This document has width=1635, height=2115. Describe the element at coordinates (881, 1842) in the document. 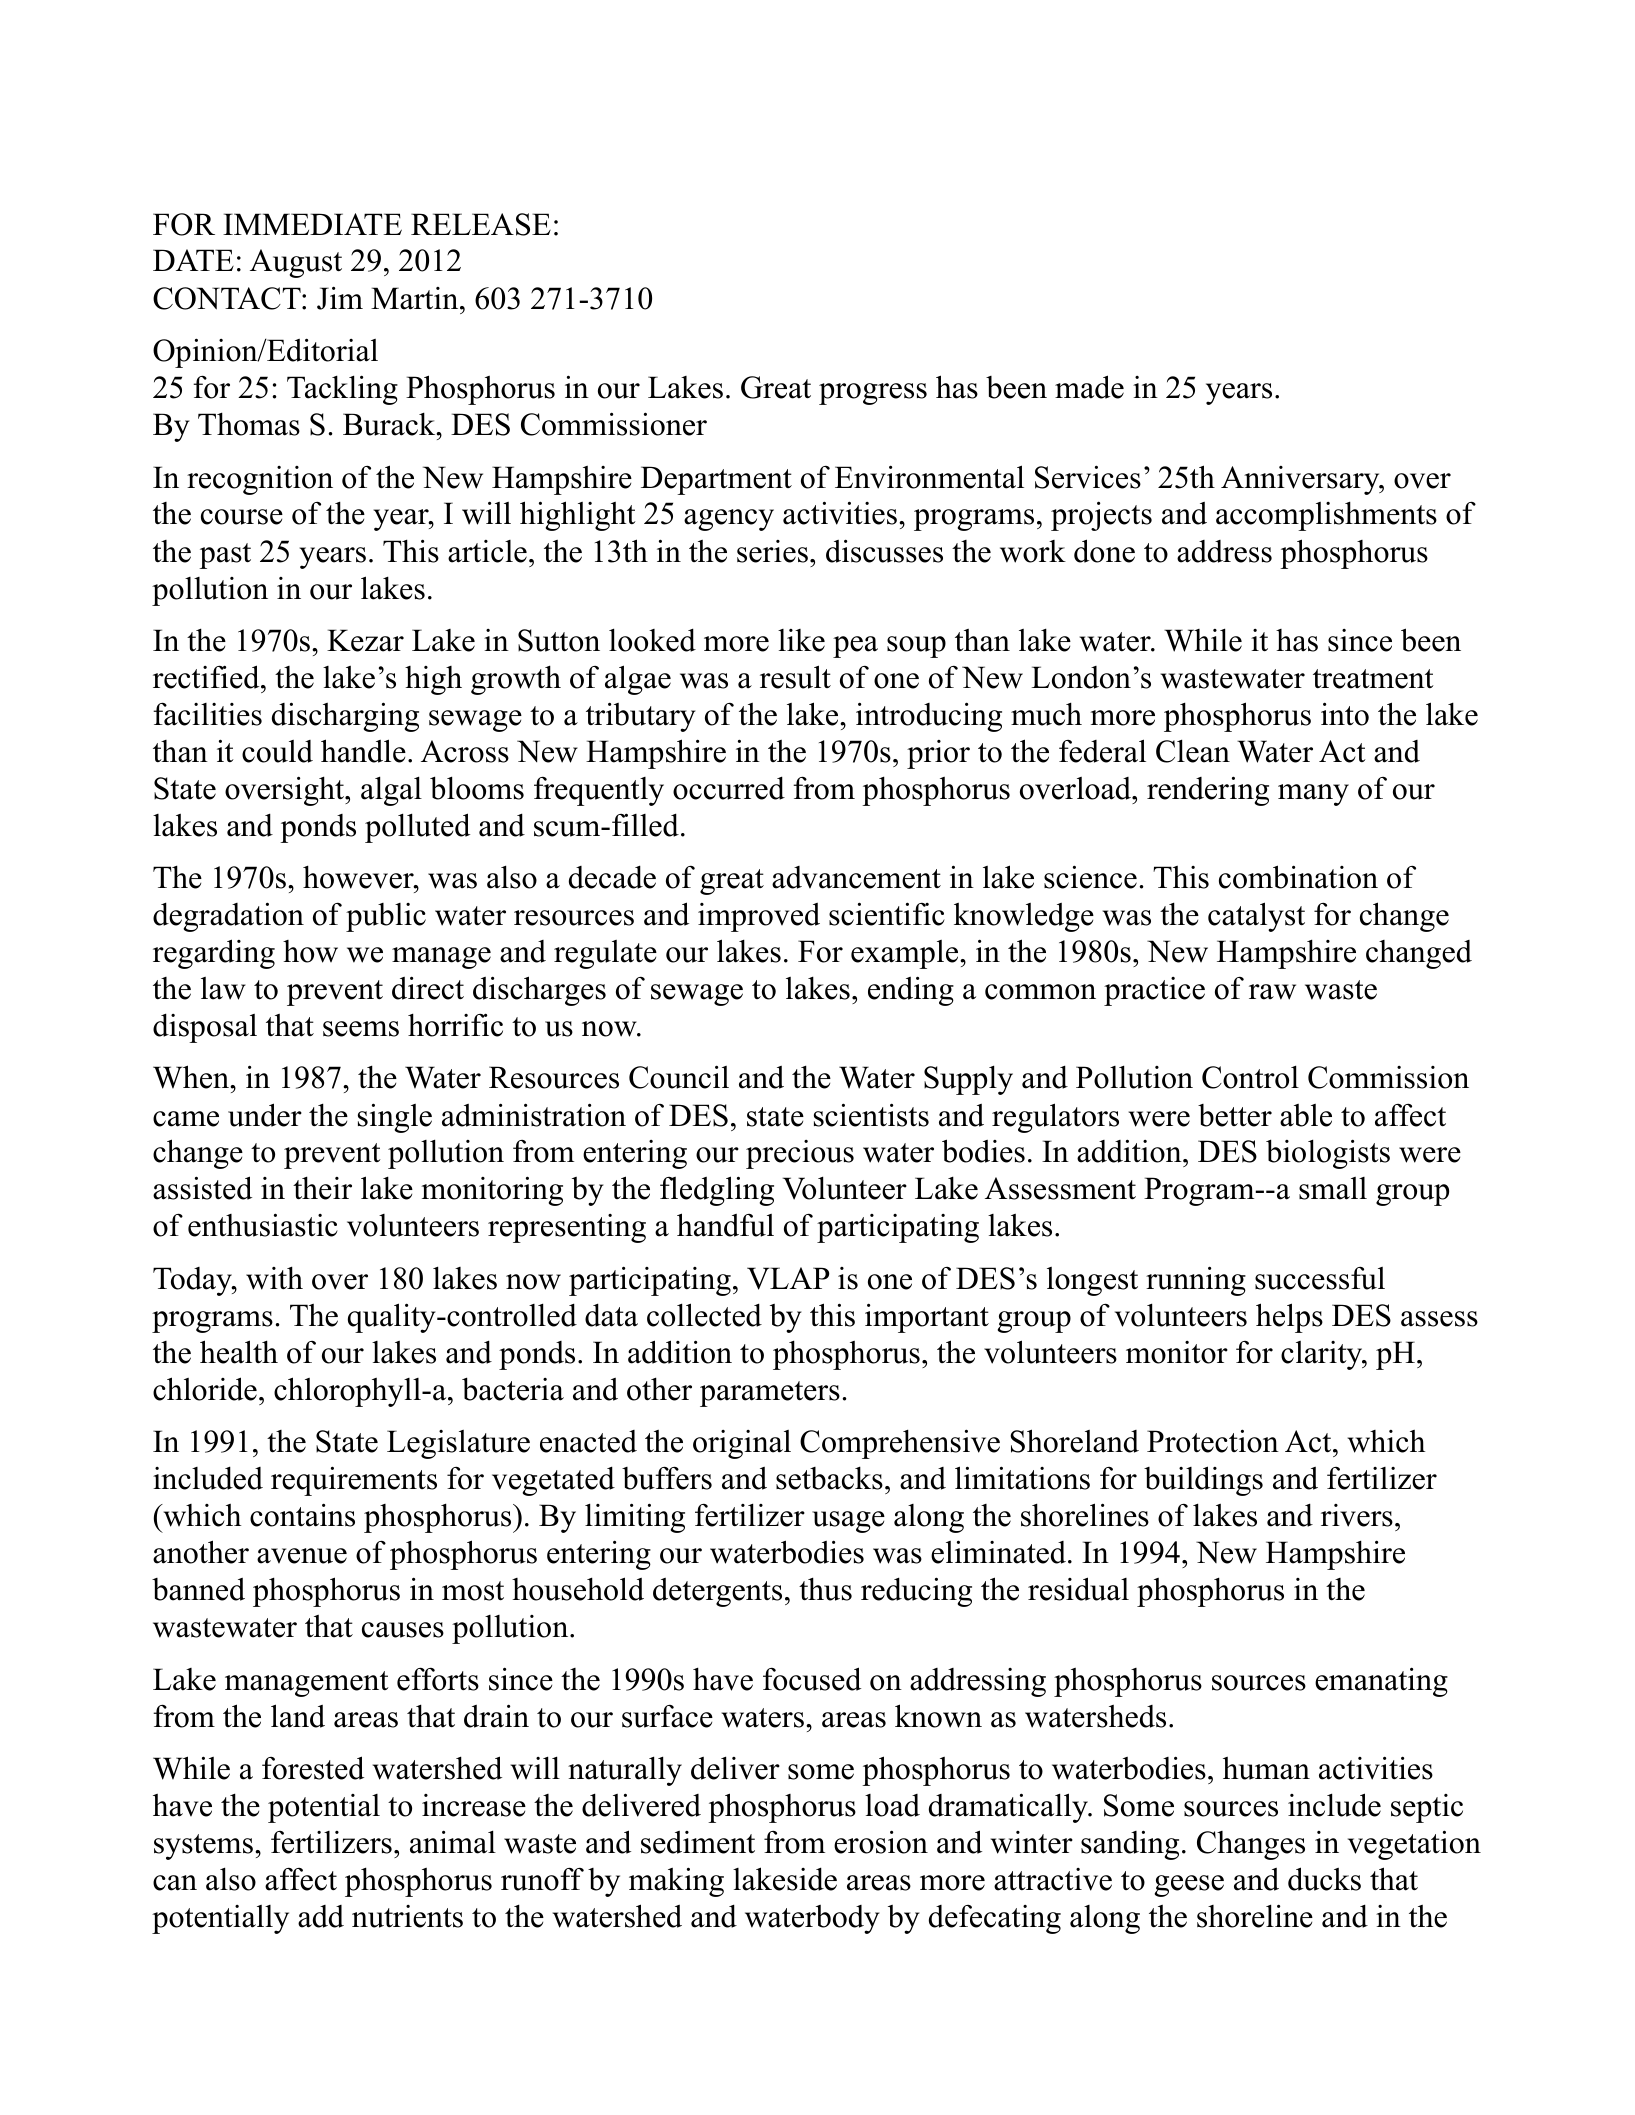

I see `erosion` at that location.
